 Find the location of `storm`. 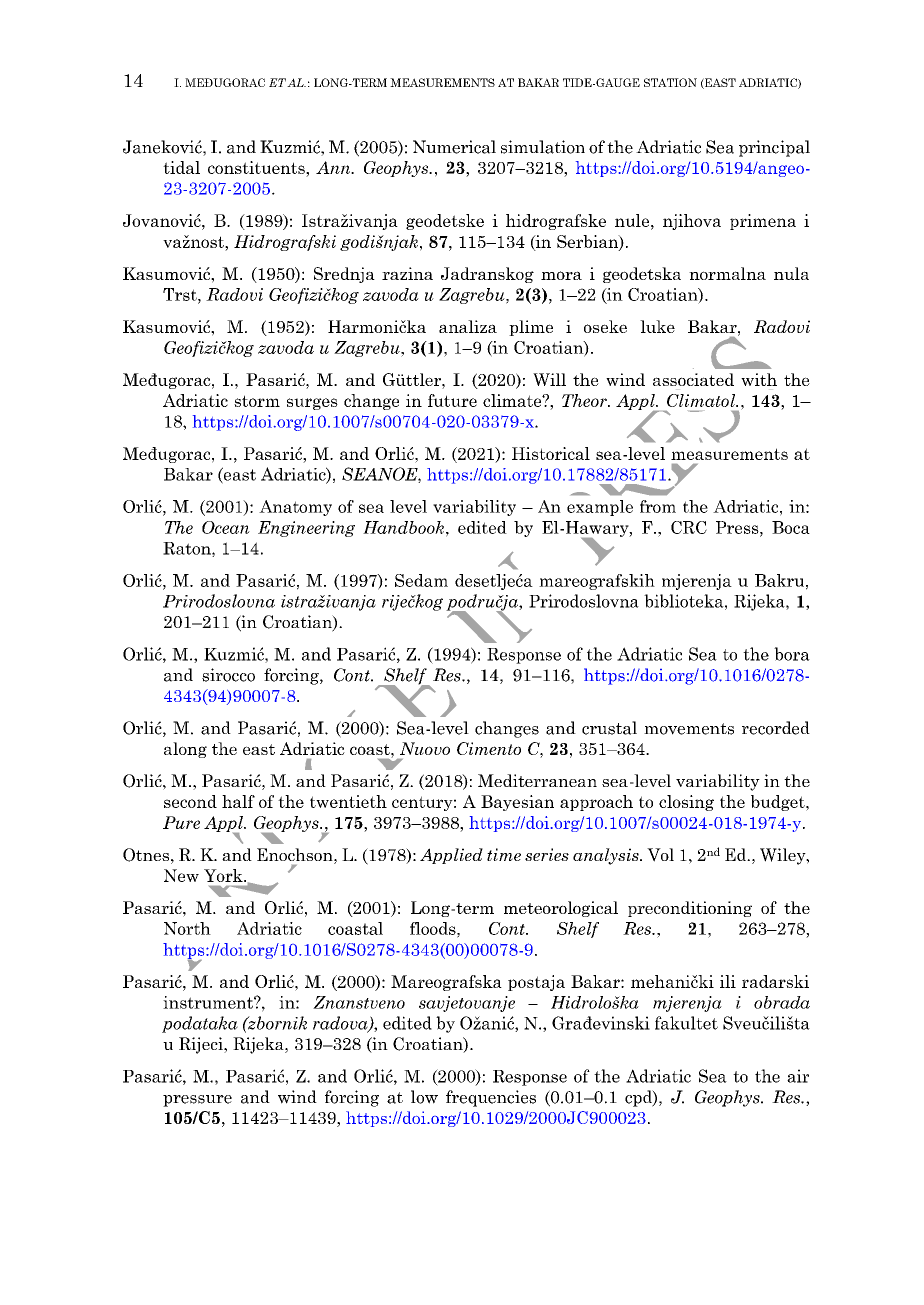

storm is located at coordinates (257, 401).
